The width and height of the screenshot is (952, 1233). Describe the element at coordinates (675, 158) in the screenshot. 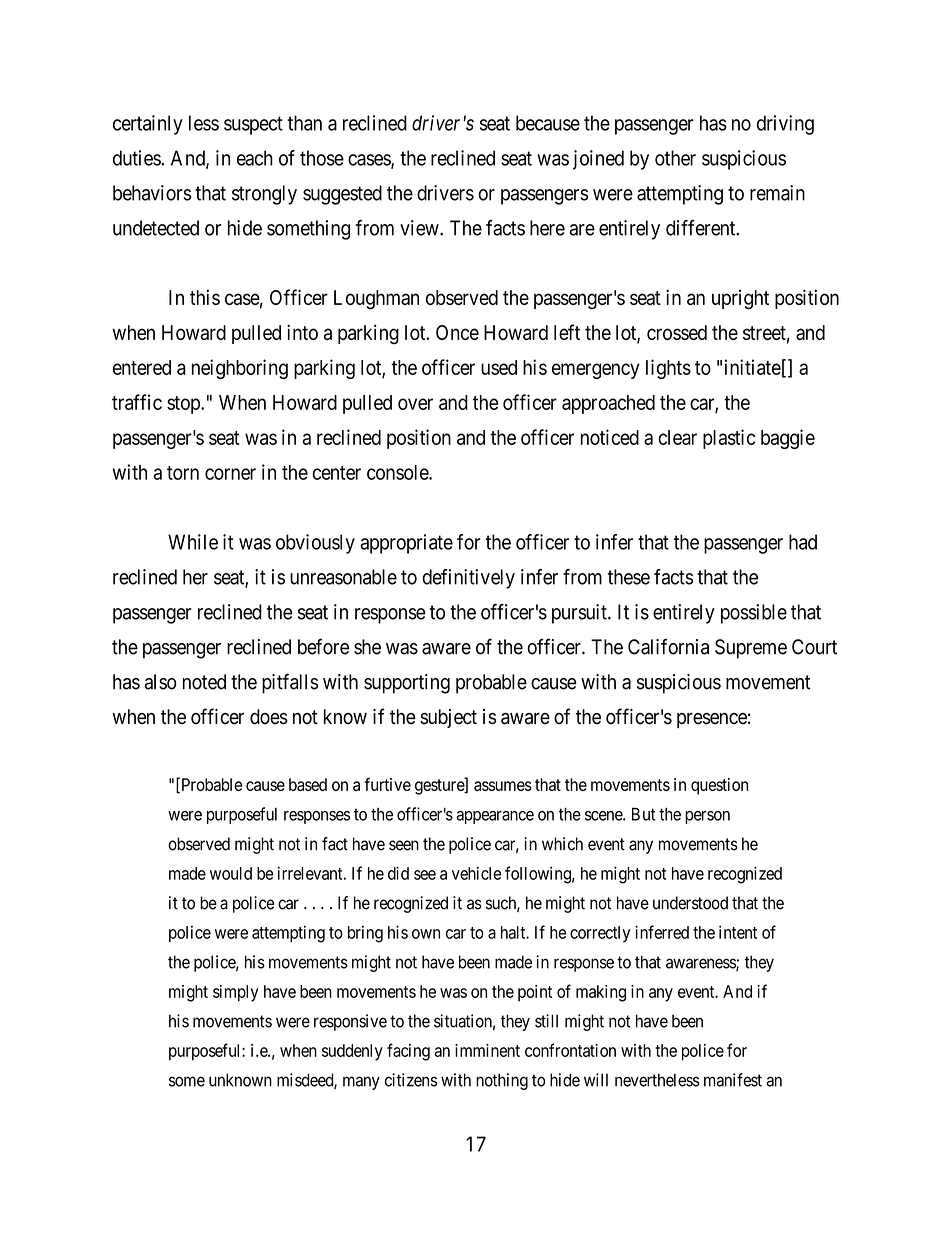

I see `other` at that location.
